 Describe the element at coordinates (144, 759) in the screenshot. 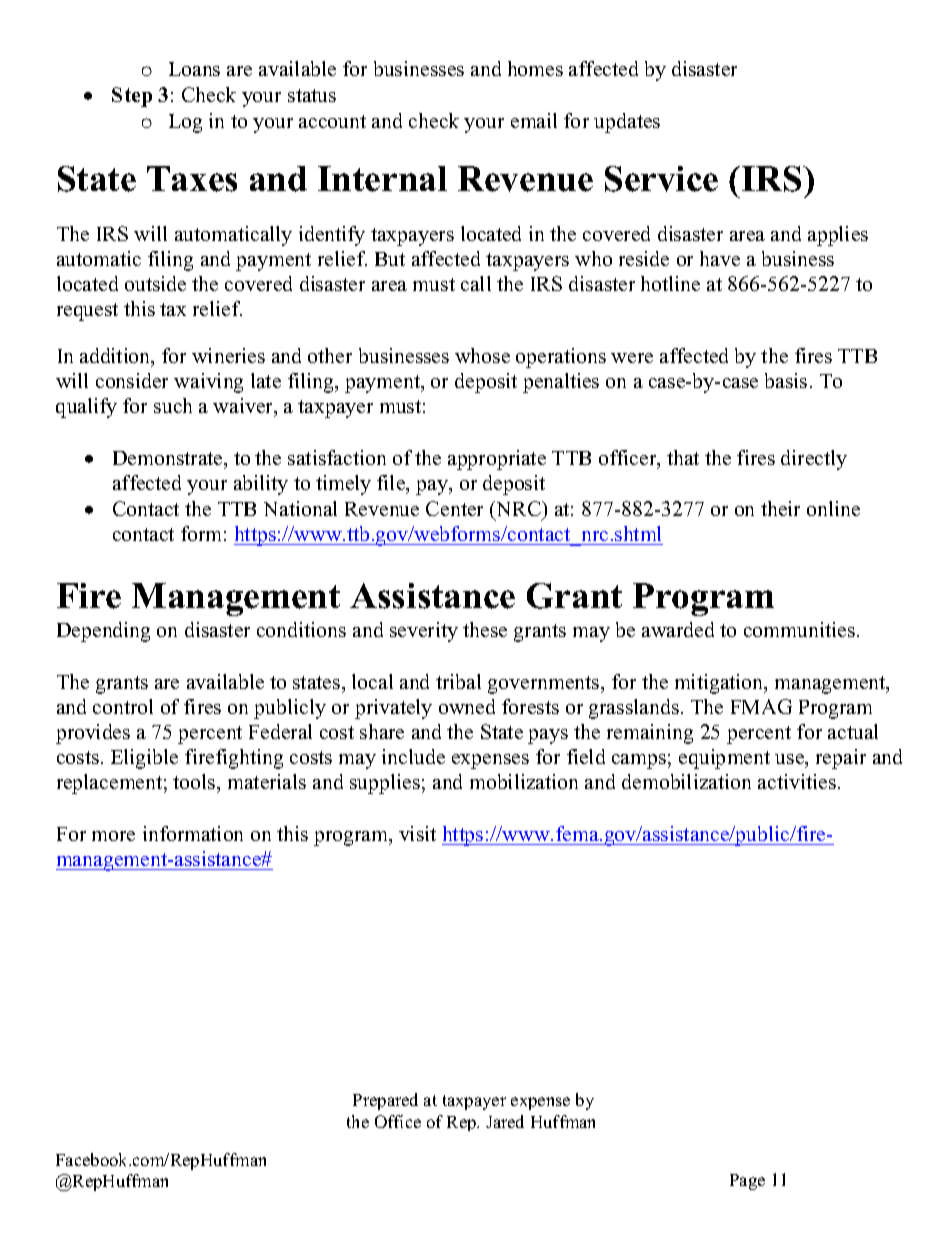

I see `Eligible` at that location.
